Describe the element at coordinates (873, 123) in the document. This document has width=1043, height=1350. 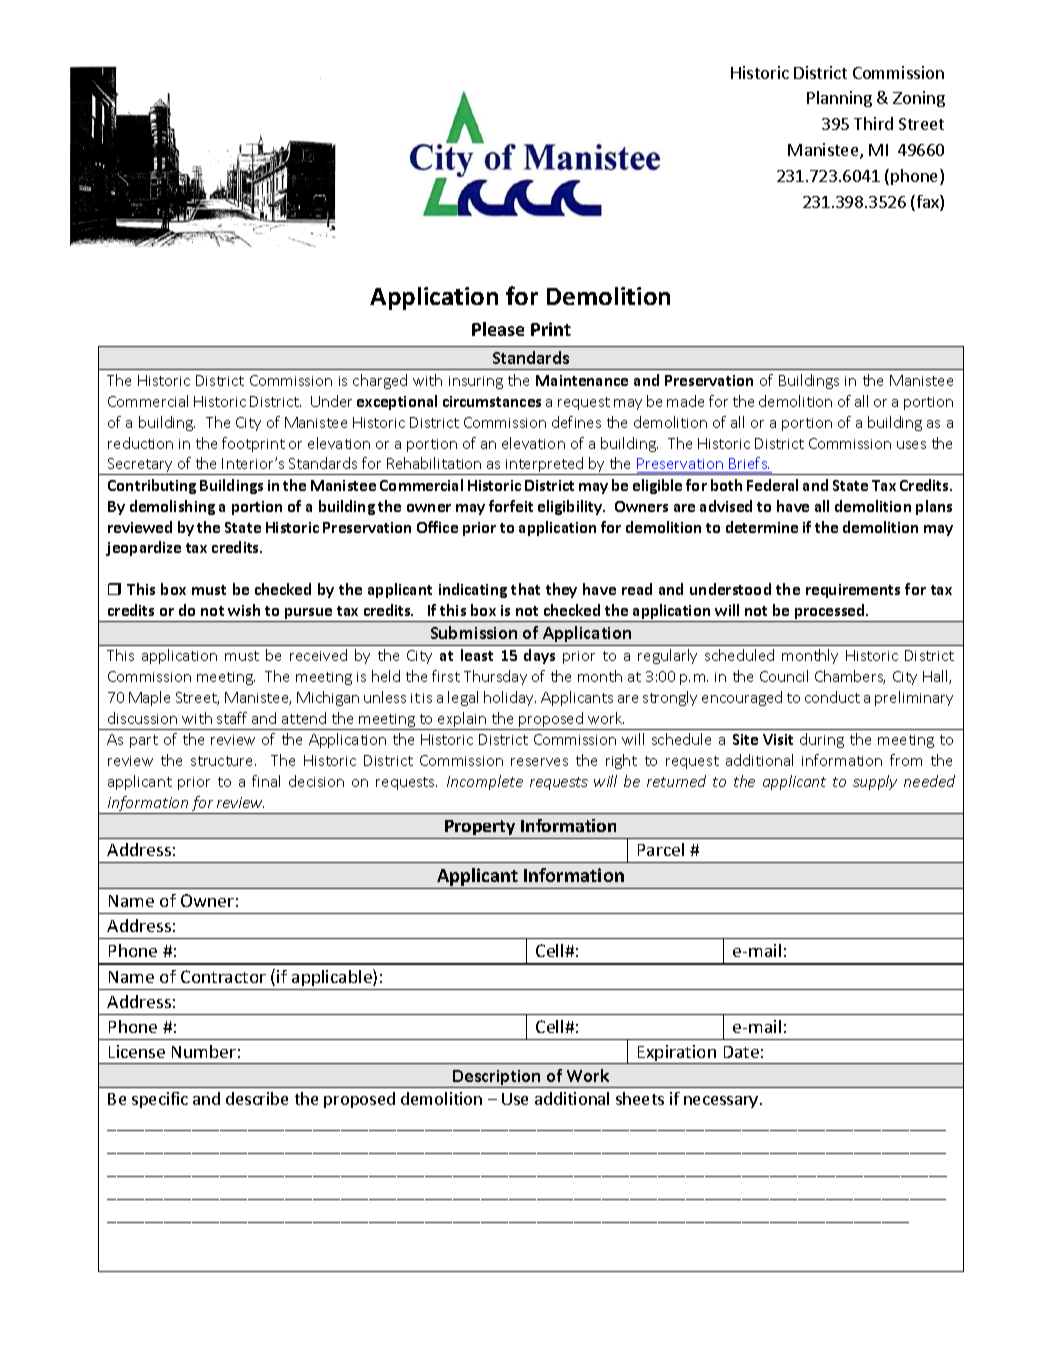
I see `Third` at that location.
